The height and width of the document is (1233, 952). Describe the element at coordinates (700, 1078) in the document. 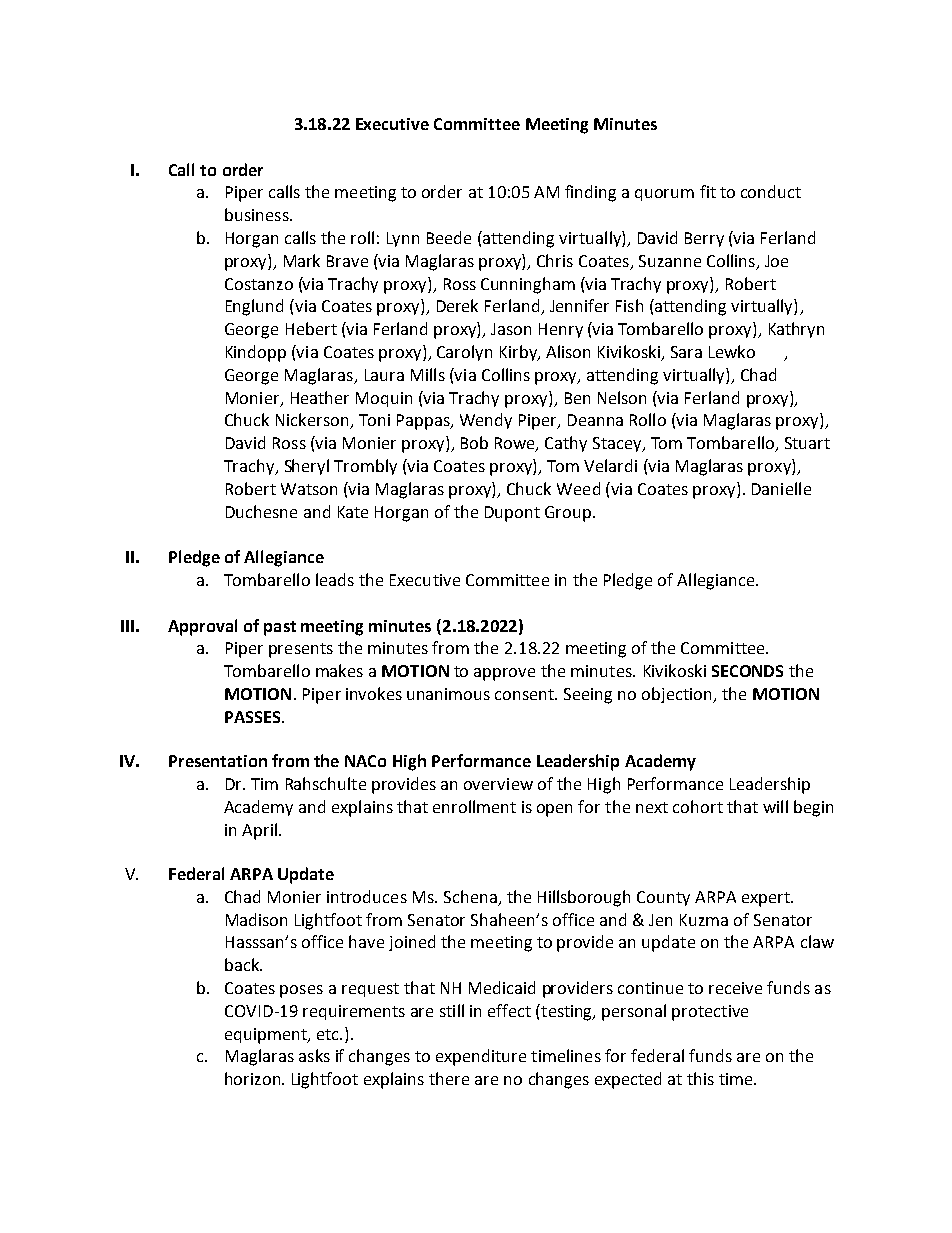

I see `this` at that location.
